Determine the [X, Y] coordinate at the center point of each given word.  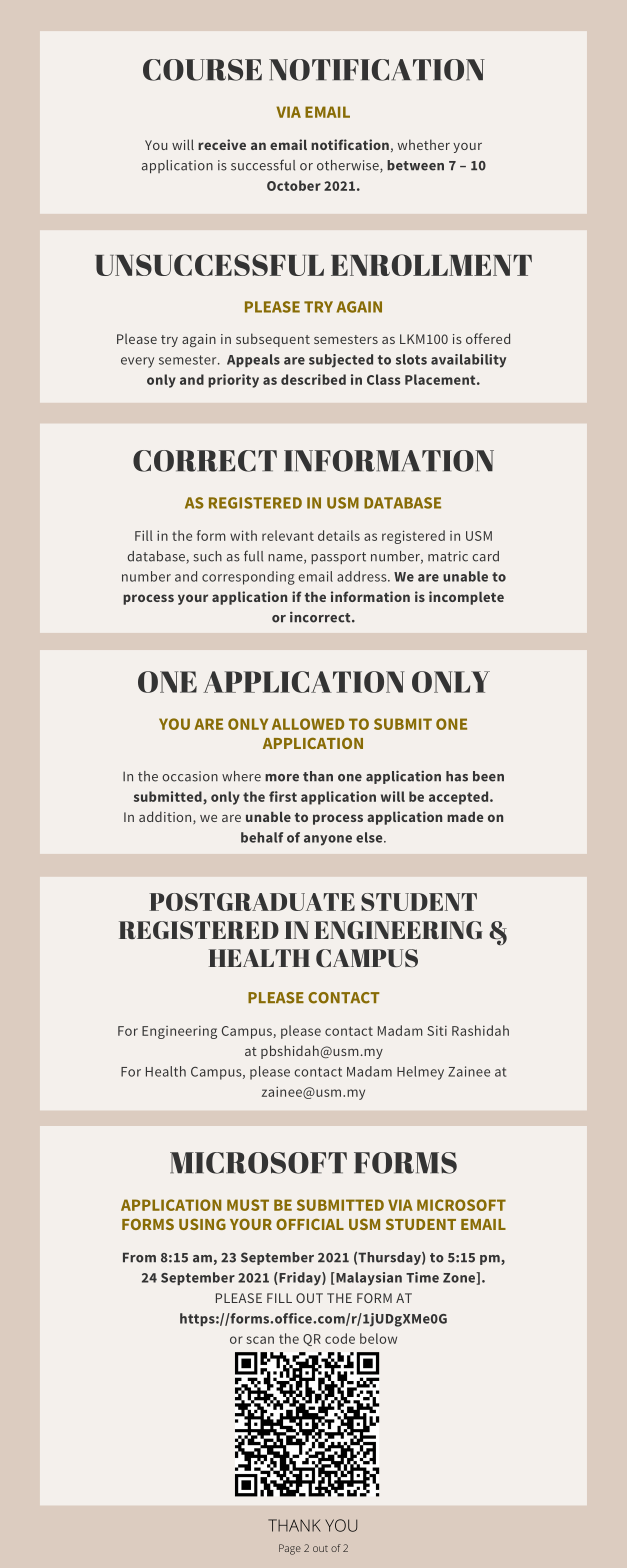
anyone [328, 840]
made [465, 817]
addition [166, 817]
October [294, 185]
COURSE [202, 70]
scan [260, 1340]
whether [424, 144]
